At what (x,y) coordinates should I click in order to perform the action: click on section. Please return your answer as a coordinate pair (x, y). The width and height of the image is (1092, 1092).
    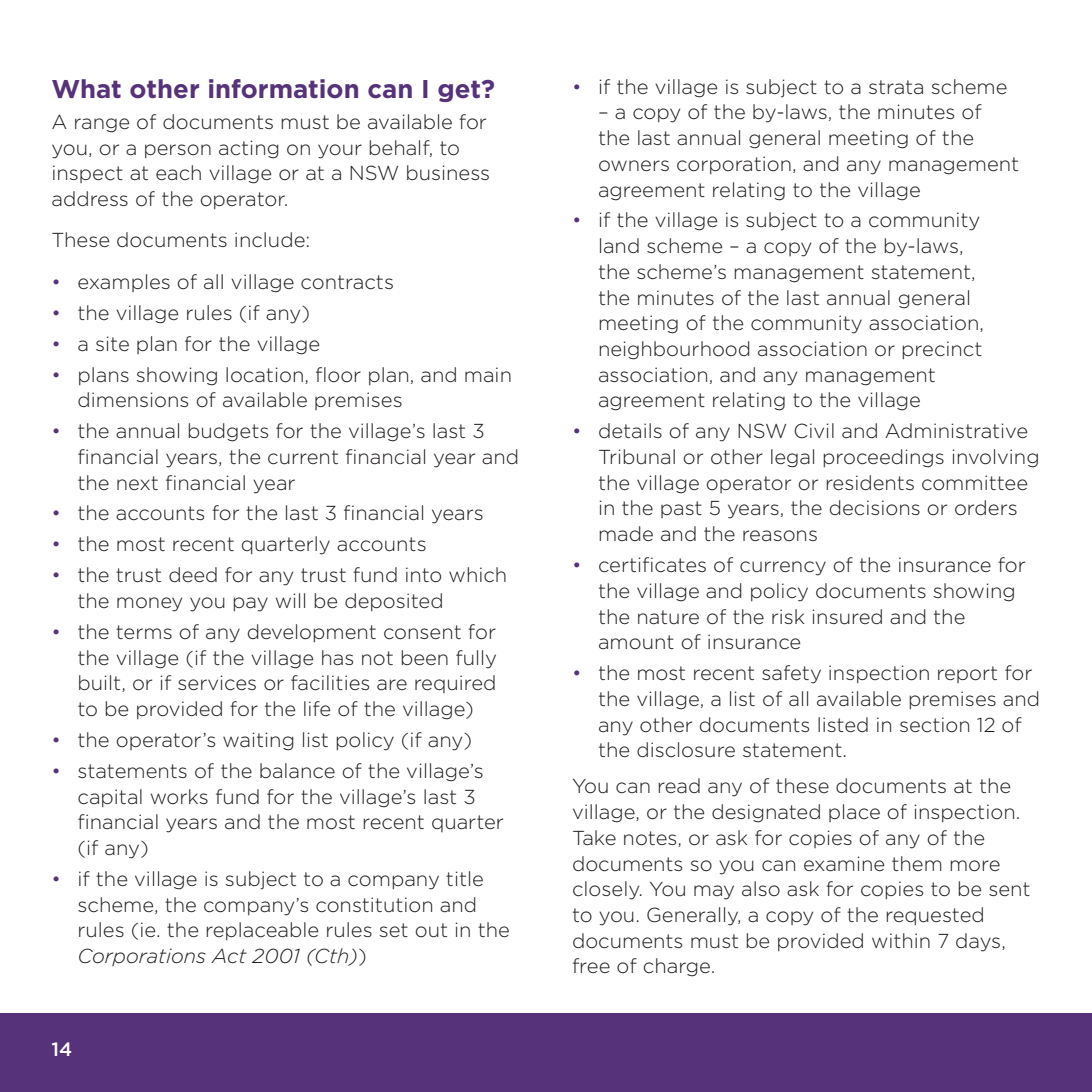
    Looking at the image, I should click on (934, 725).
